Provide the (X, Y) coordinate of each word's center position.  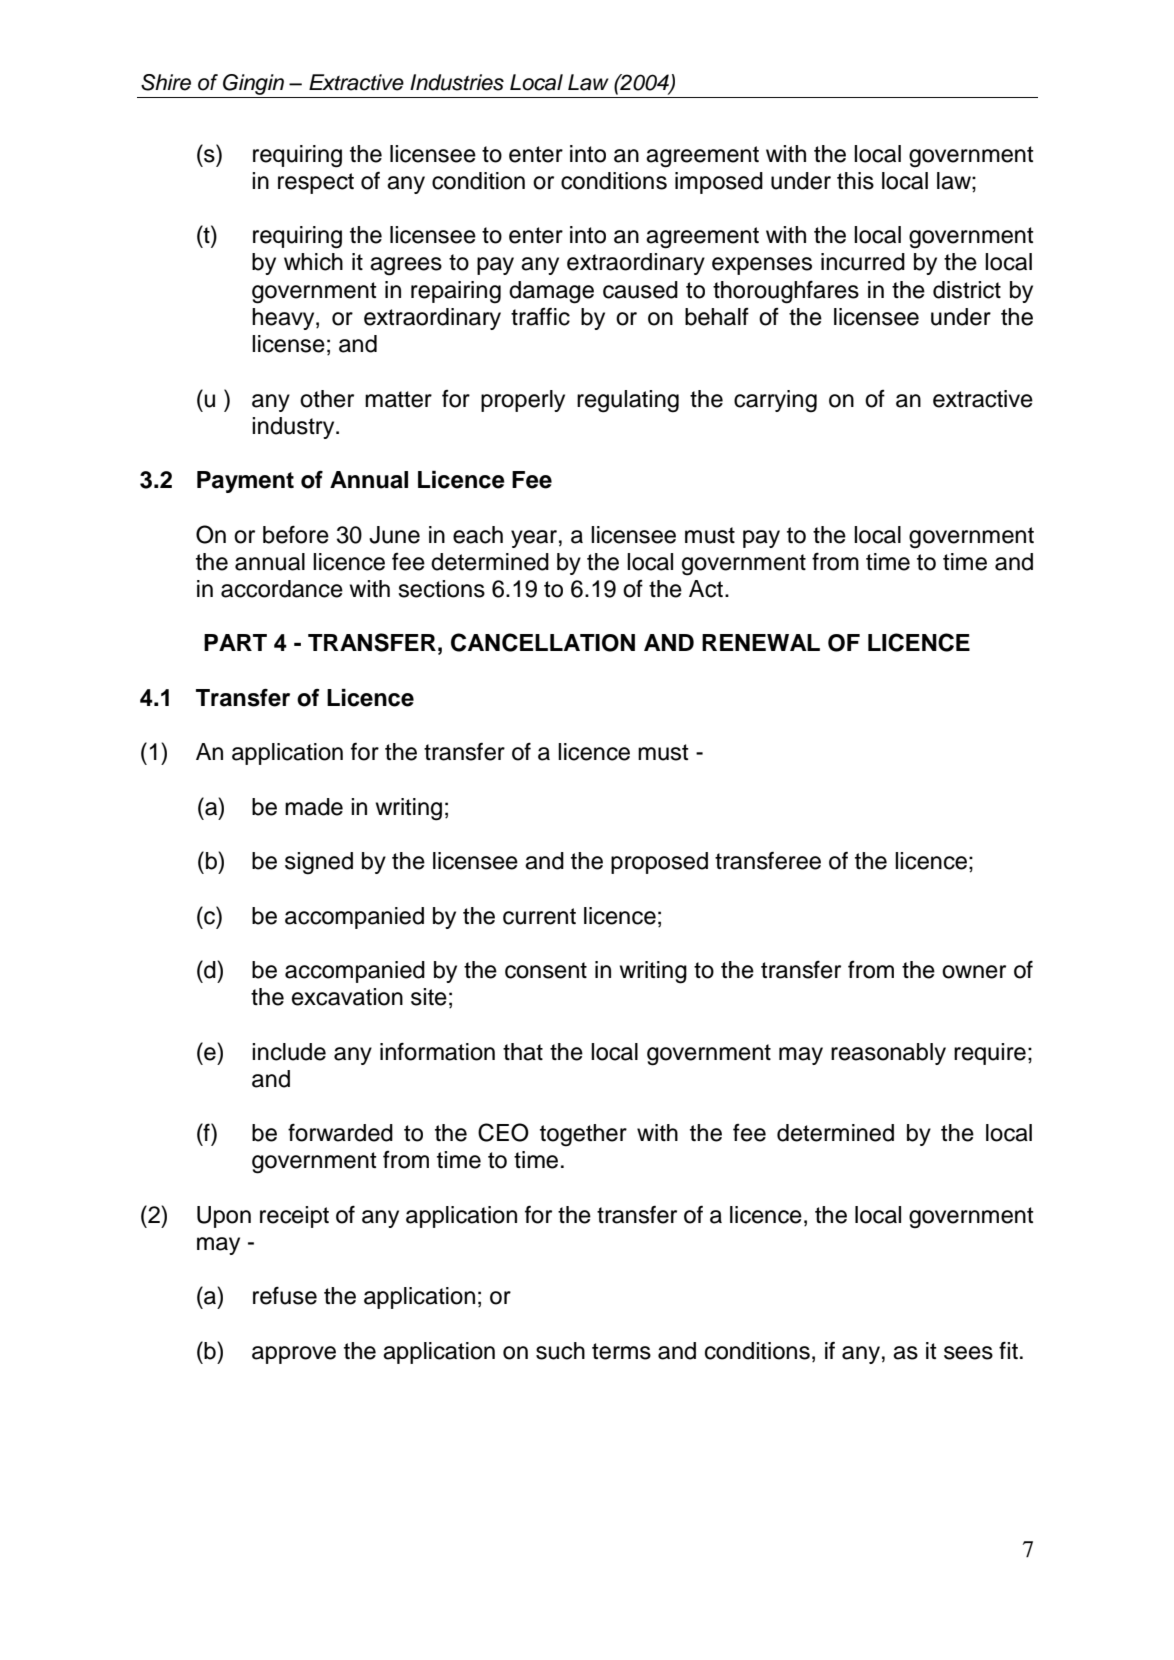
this (855, 181)
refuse (285, 1295)
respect (316, 183)
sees (968, 1353)
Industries (457, 82)
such (560, 1351)
